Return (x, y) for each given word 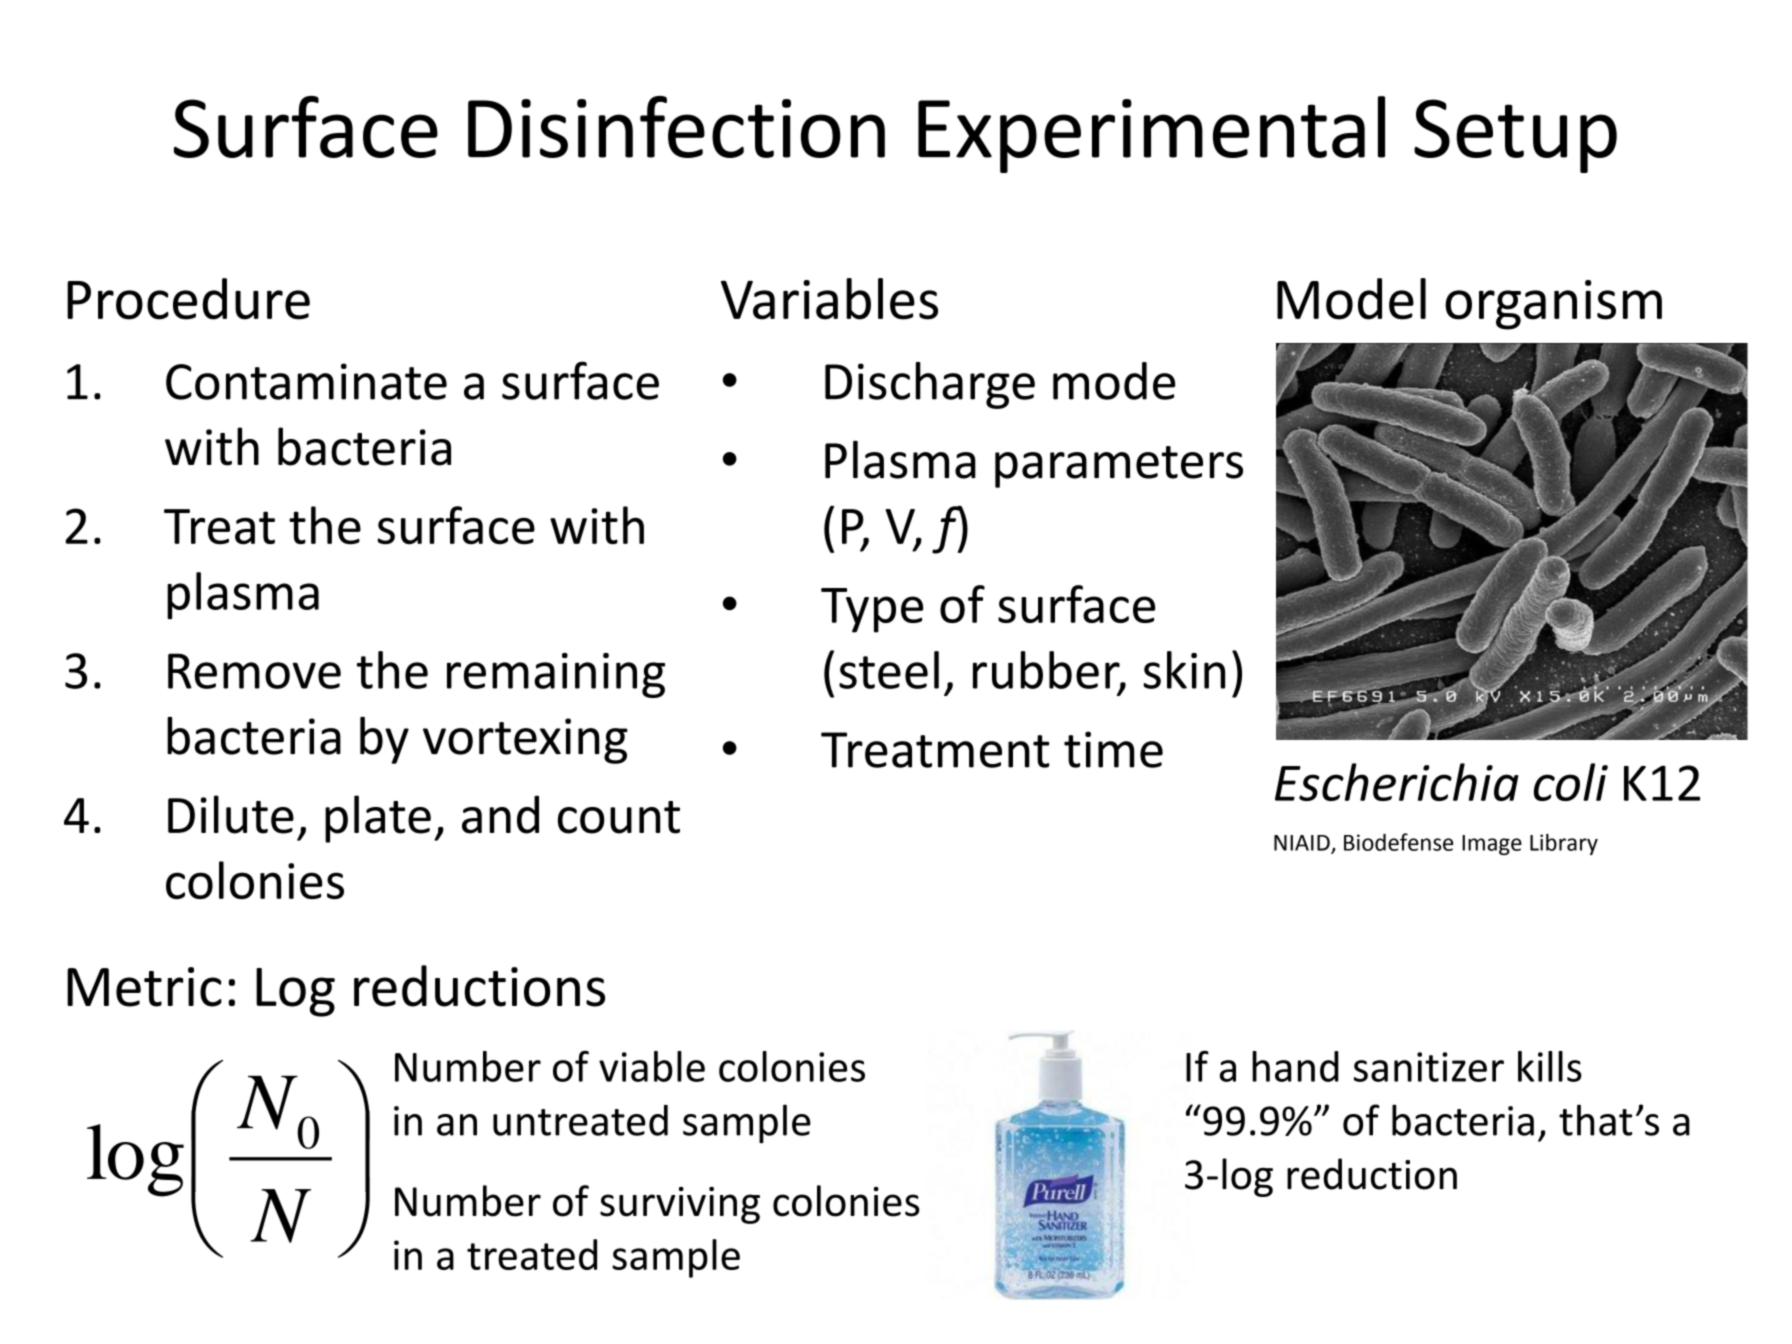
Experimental (1151, 134)
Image (1492, 845)
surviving (680, 1205)
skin (1184, 670)
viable (652, 1066)
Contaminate (306, 381)
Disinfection (676, 127)
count (619, 817)
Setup (1515, 136)
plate (378, 819)
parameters (1119, 467)
